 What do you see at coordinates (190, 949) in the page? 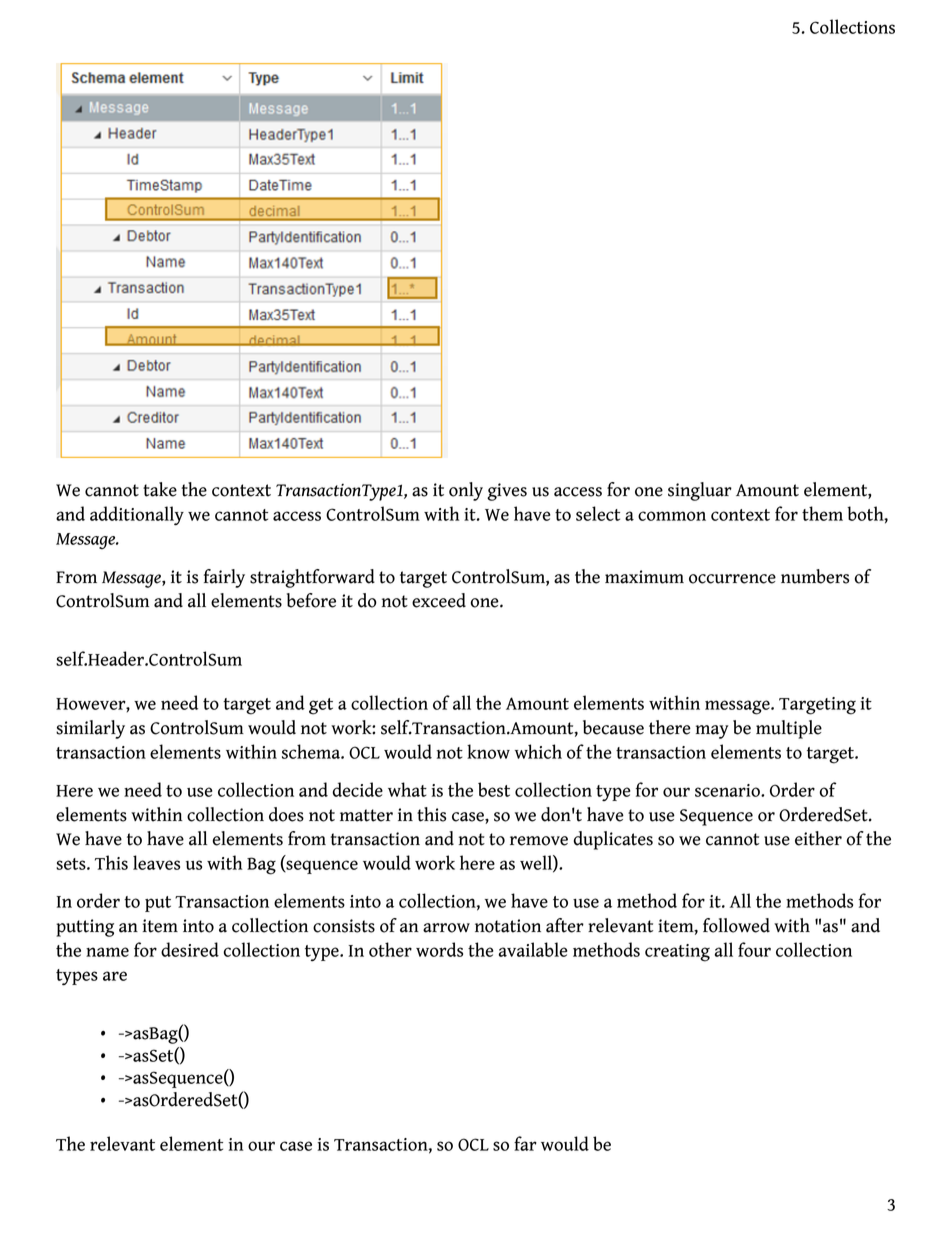
I see `desired` at bounding box center [190, 949].
